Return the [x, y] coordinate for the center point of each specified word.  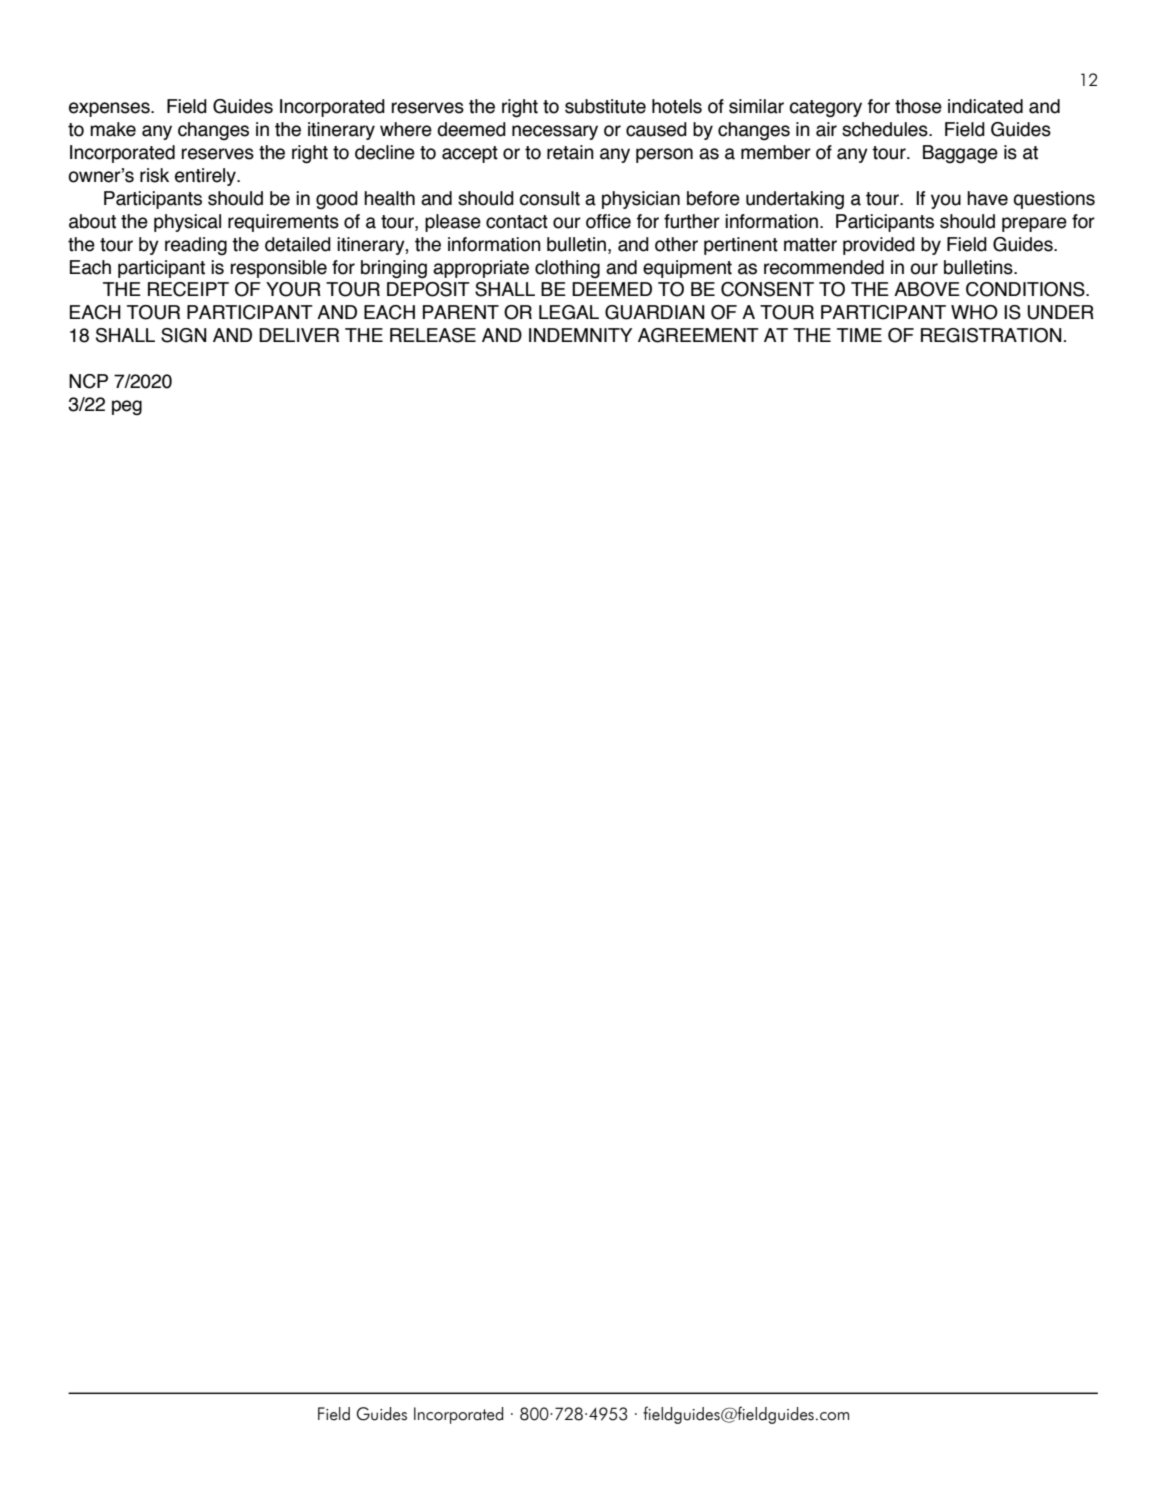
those [918, 106]
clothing [567, 269]
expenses [110, 109]
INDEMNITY [580, 335]
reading [196, 246]
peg [127, 408]
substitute [605, 106]
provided [879, 246]
